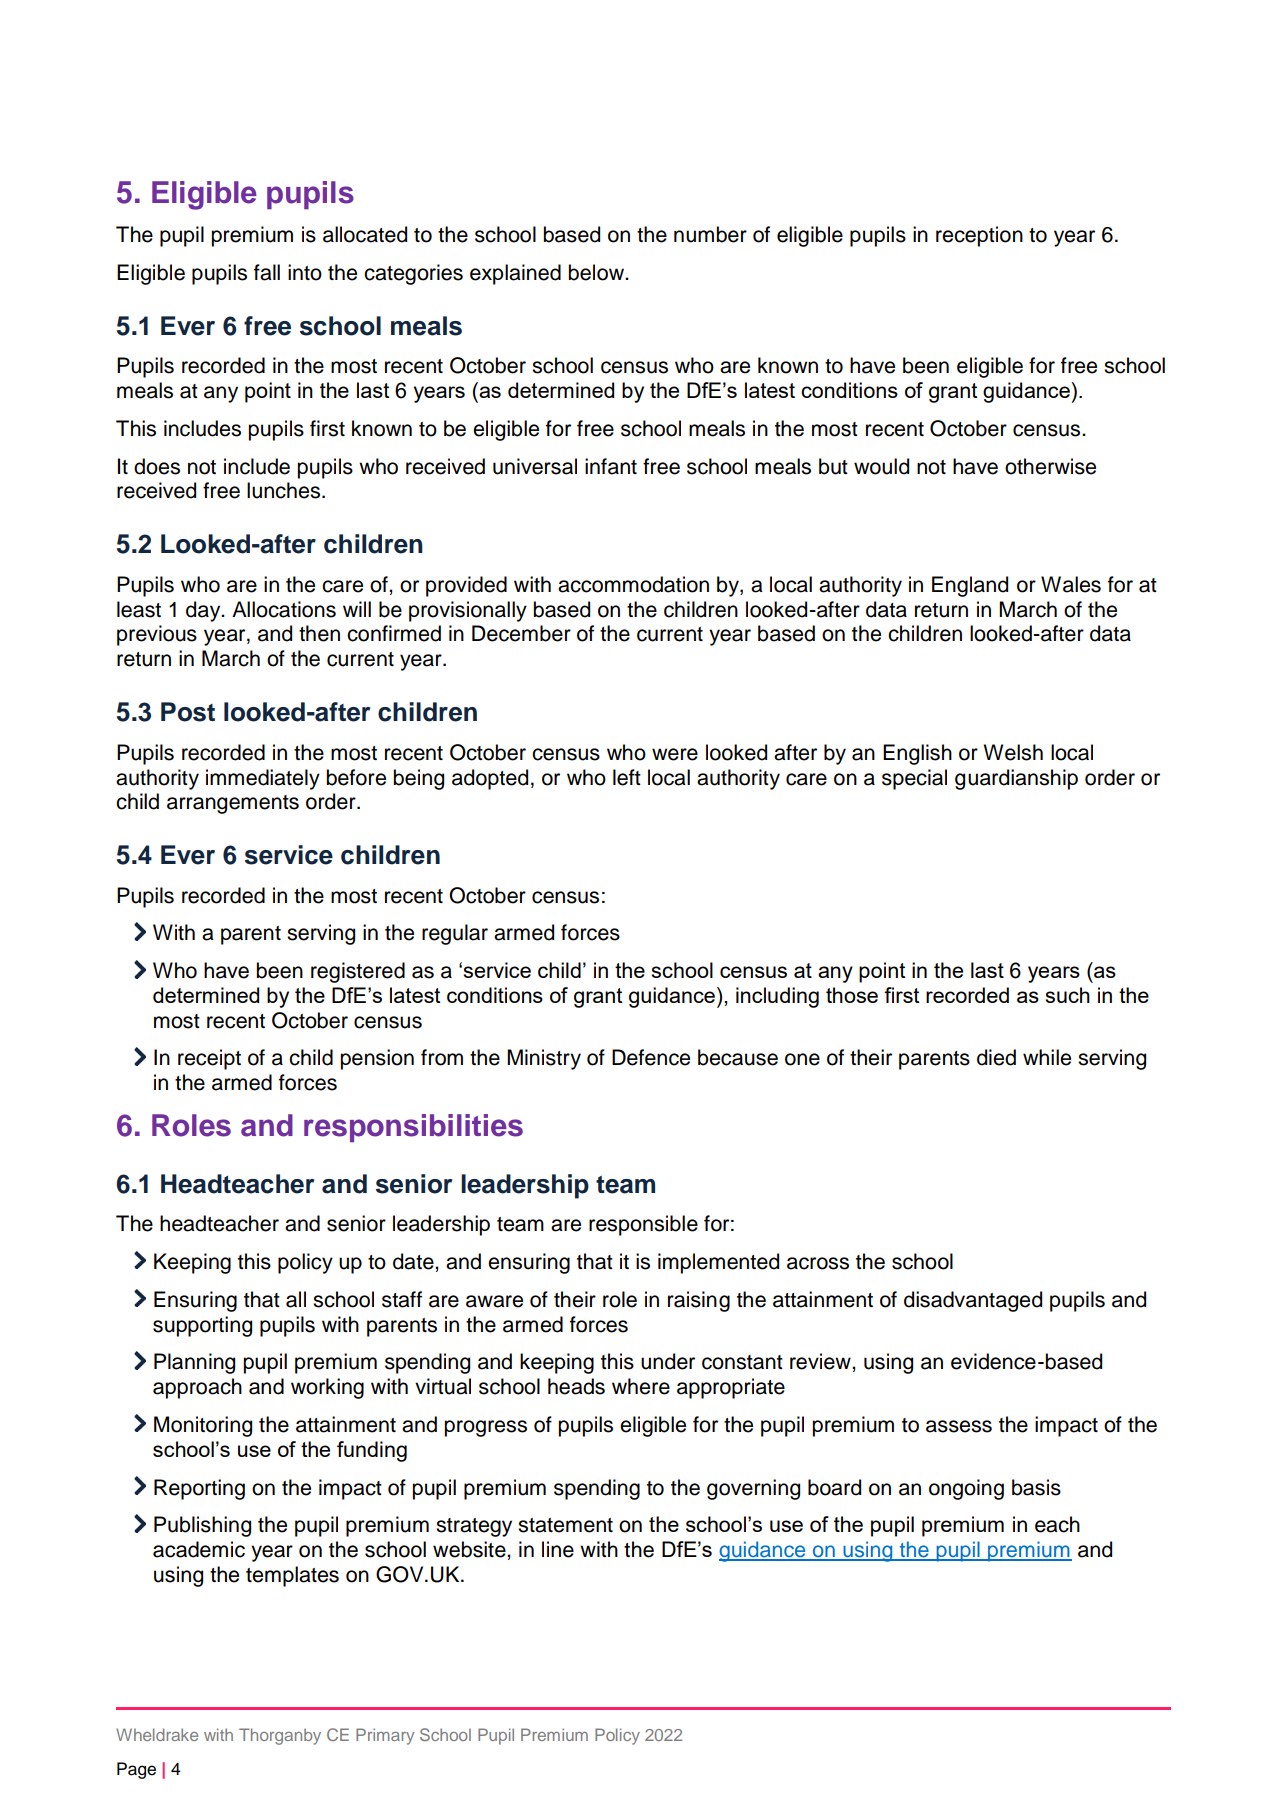  I want to click on died, so click(996, 1057).
